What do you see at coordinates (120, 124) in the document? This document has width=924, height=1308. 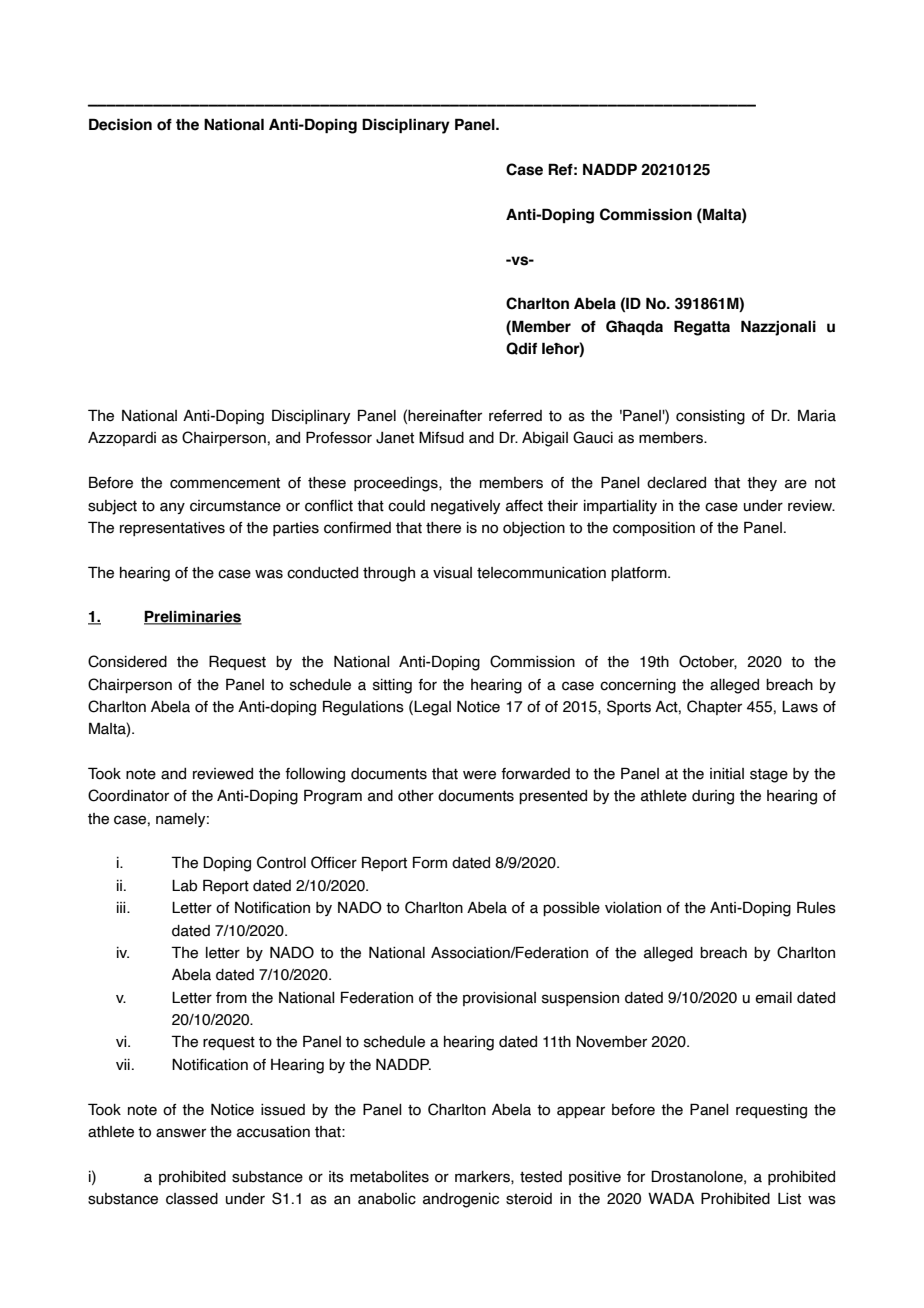 I see `Decision` at bounding box center [120, 124].
